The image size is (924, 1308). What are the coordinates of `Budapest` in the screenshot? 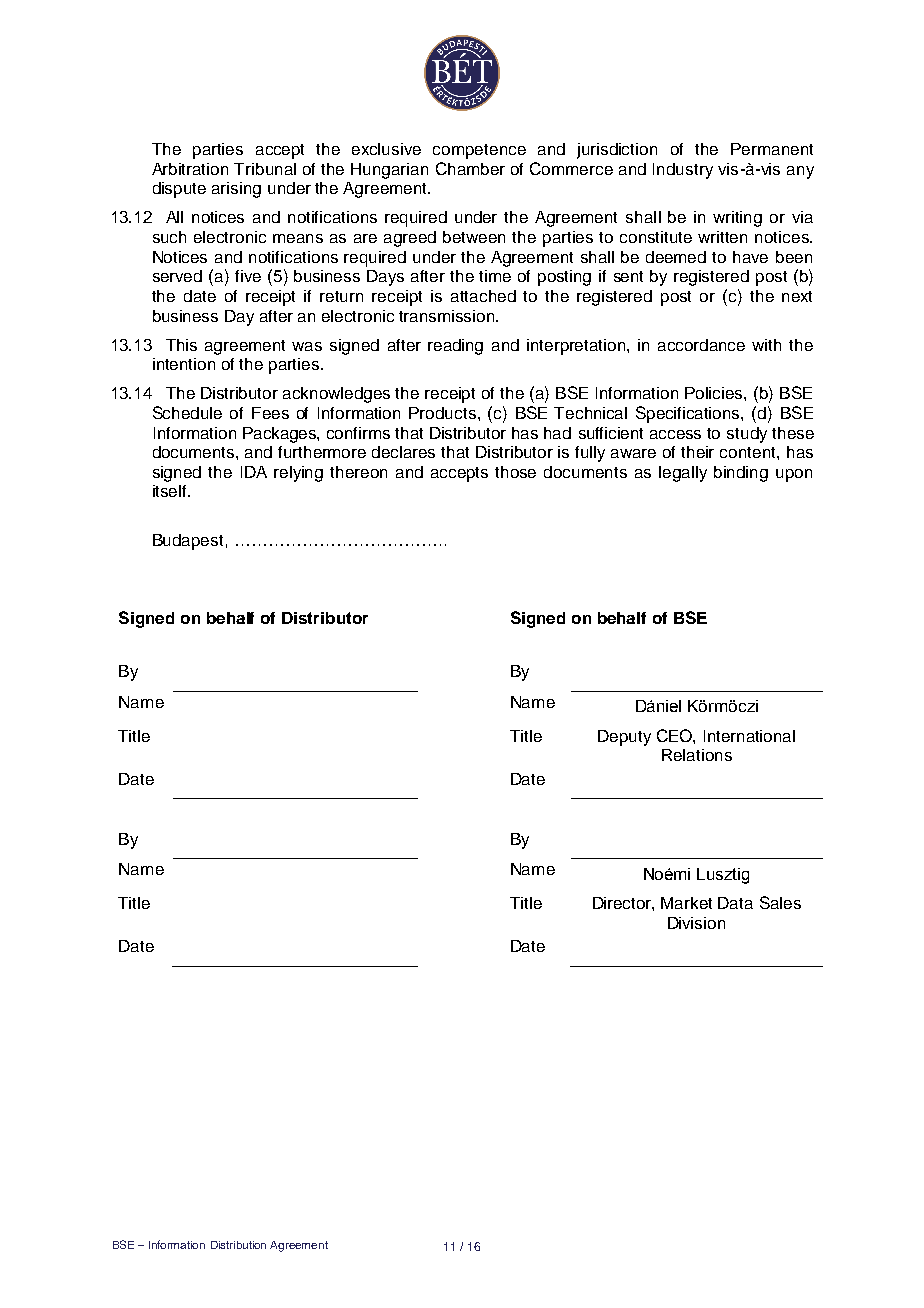 It's located at (188, 542).
